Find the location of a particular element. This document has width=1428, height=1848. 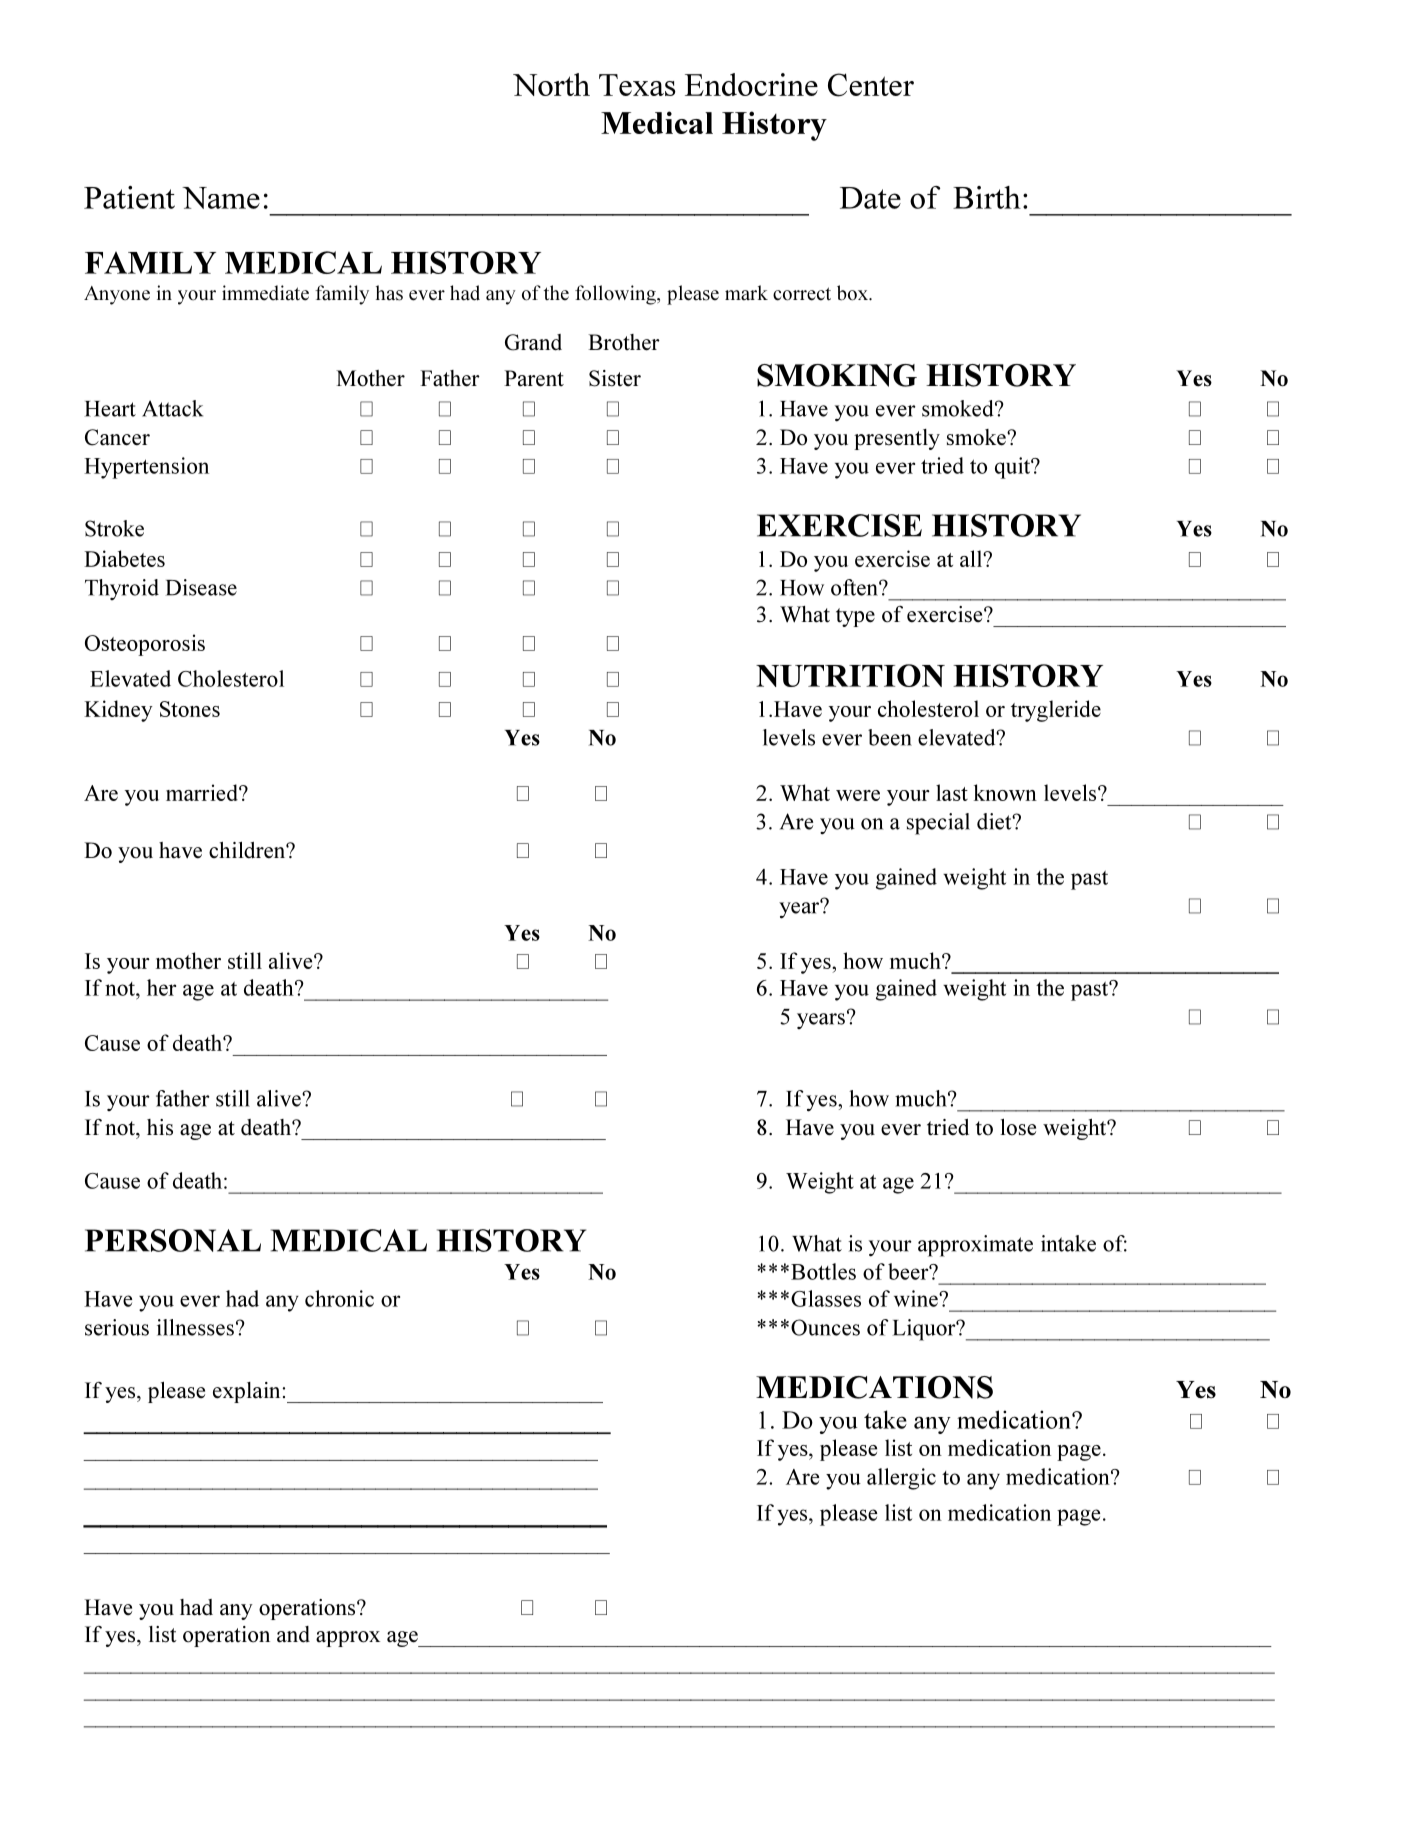

Center is located at coordinates (871, 85).
